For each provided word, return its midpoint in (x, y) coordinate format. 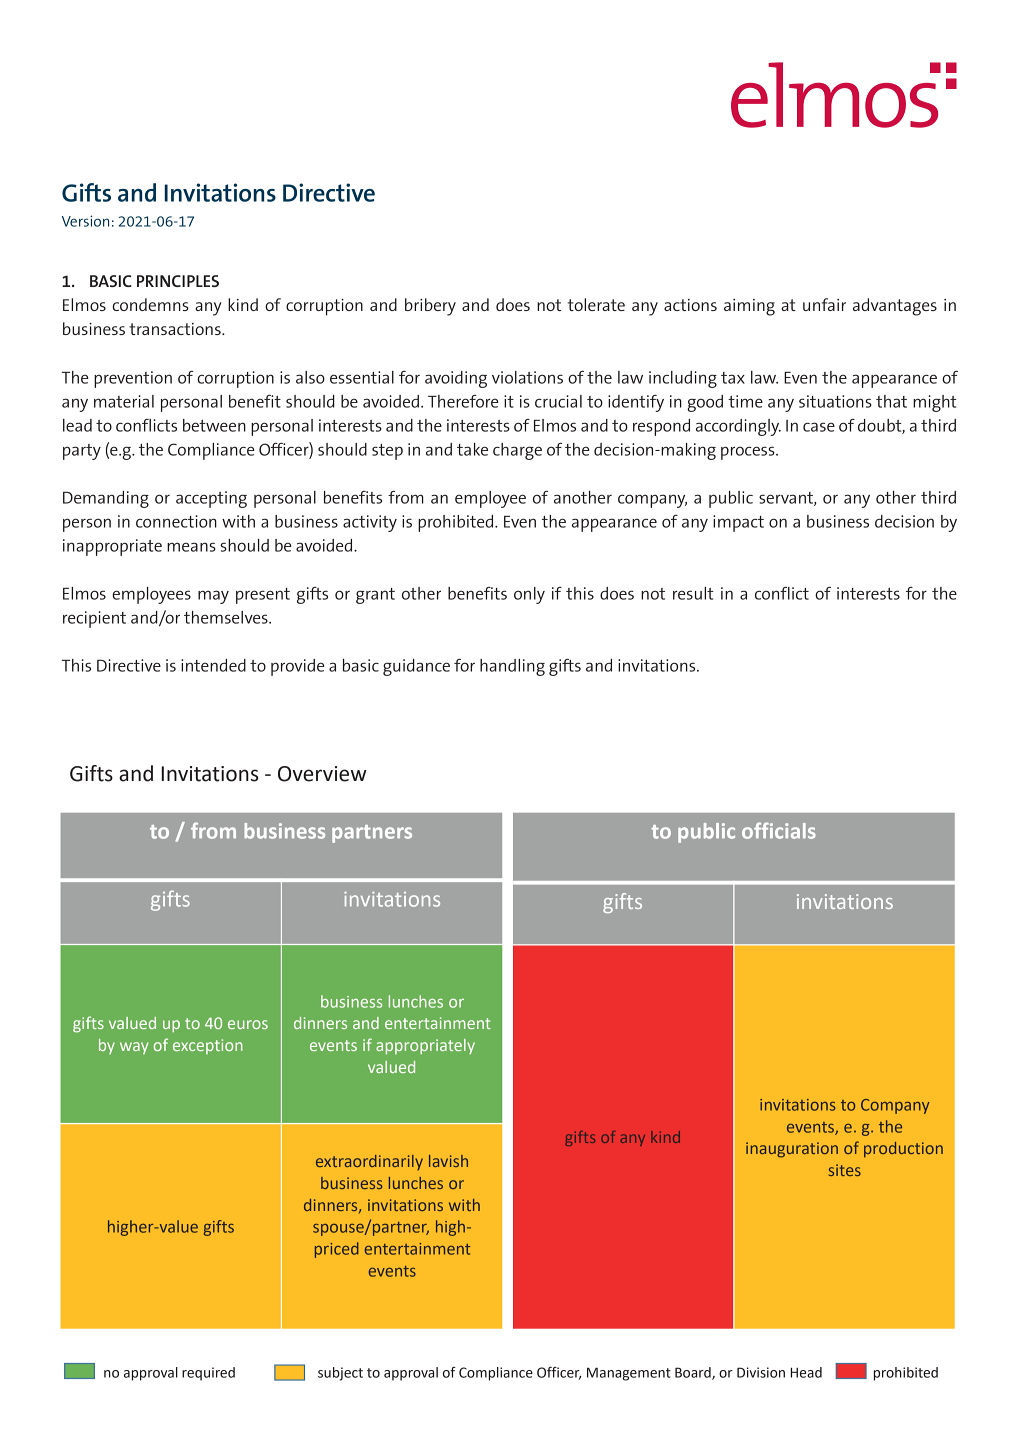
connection (176, 521)
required (208, 1374)
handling (512, 667)
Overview (322, 774)
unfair (824, 304)
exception (208, 1046)
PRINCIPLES (178, 281)
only (529, 595)
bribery (430, 307)
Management (629, 1374)
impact (738, 523)
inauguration (792, 1150)
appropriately (425, 1047)
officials (779, 830)
